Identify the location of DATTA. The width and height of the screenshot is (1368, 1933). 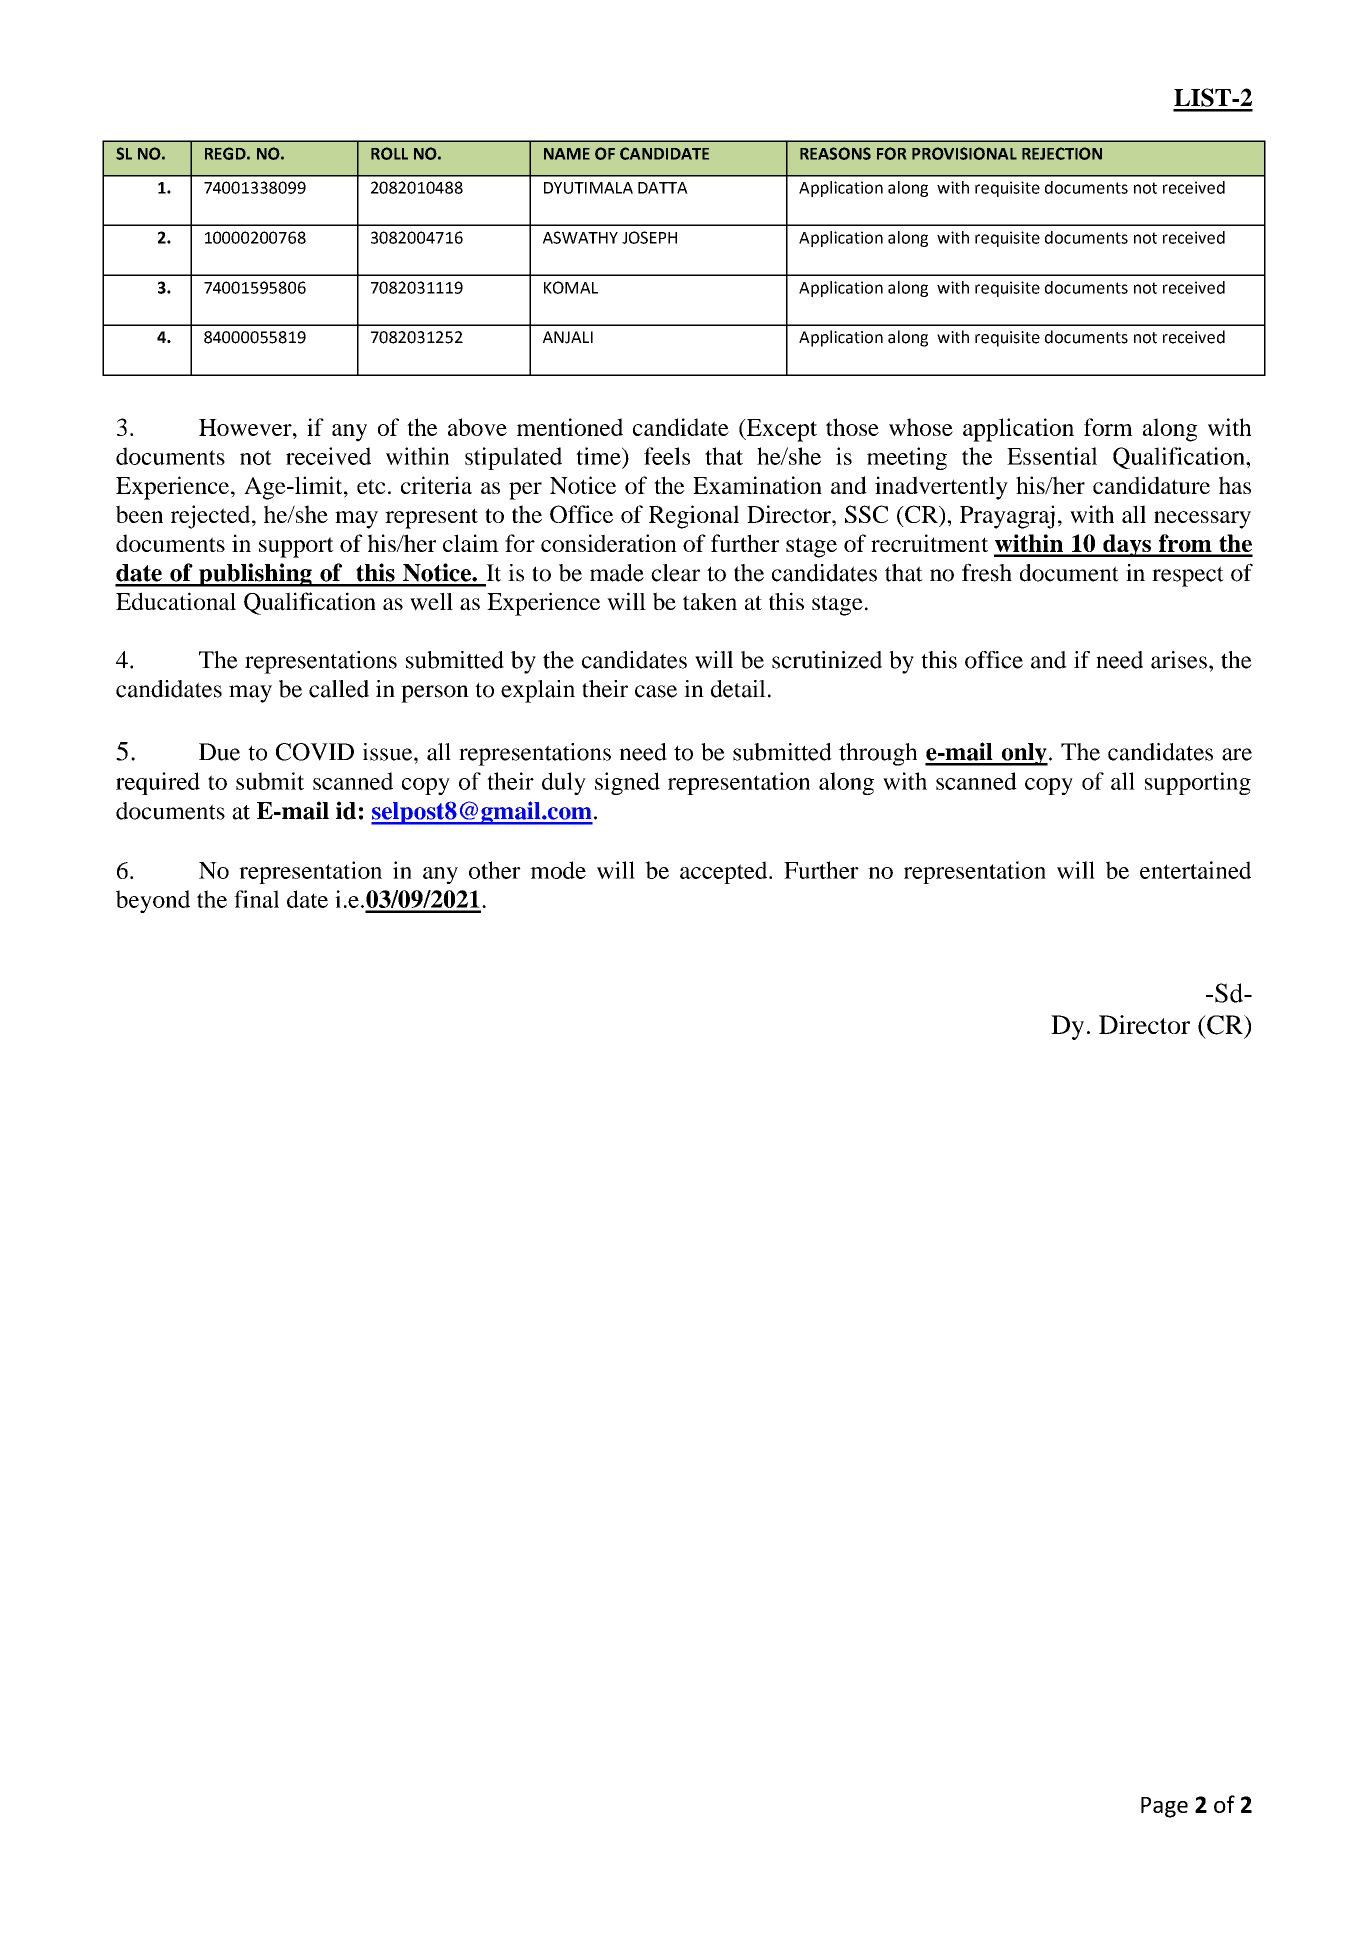
(663, 188).
